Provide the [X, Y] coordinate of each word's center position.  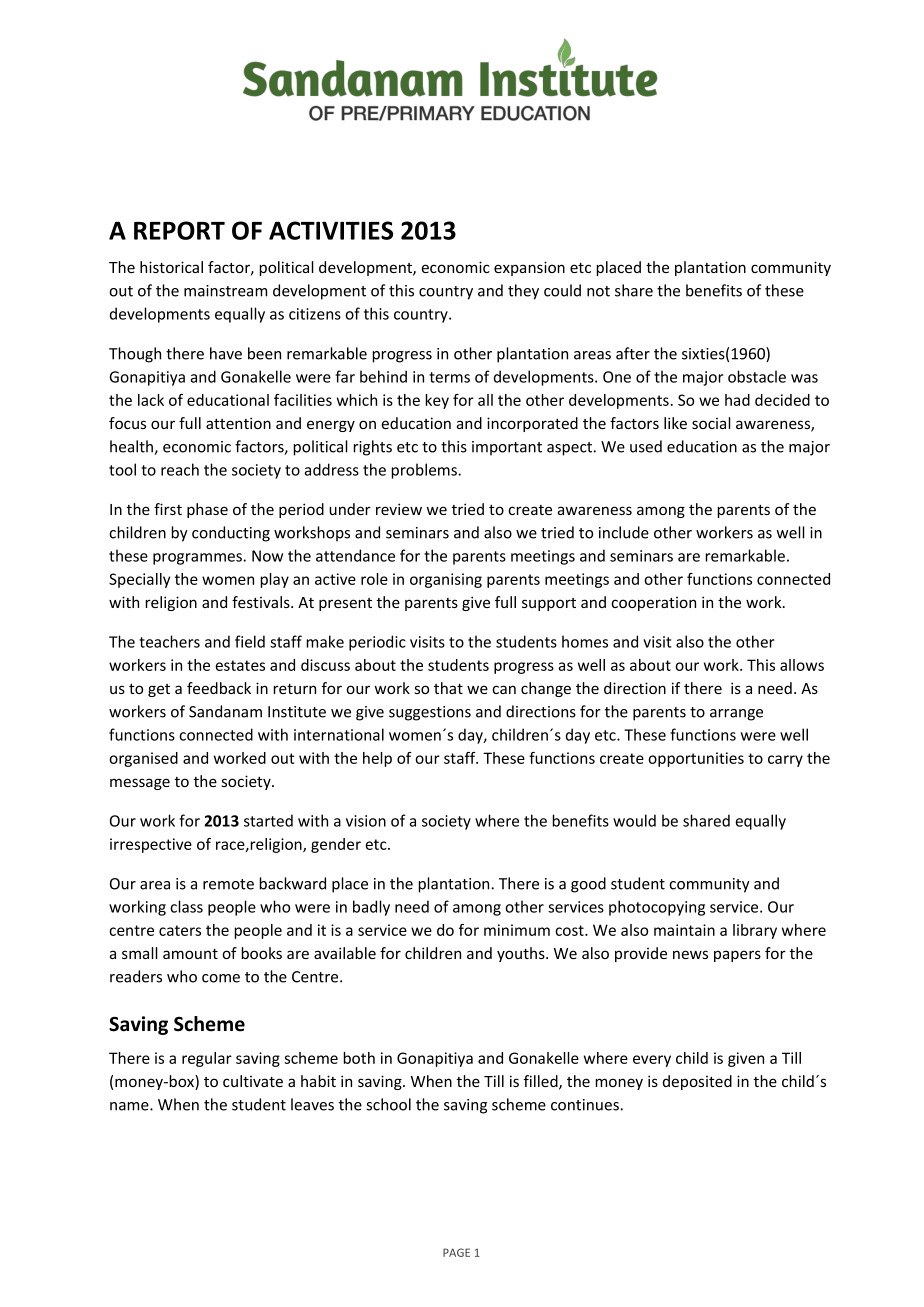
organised [143, 759]
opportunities [696, 759]
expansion [529, 268]
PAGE [456, 1252]
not [598, 291]
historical [171, 267]
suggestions [430, 713]
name [130, 1106]
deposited [697, 1082]
